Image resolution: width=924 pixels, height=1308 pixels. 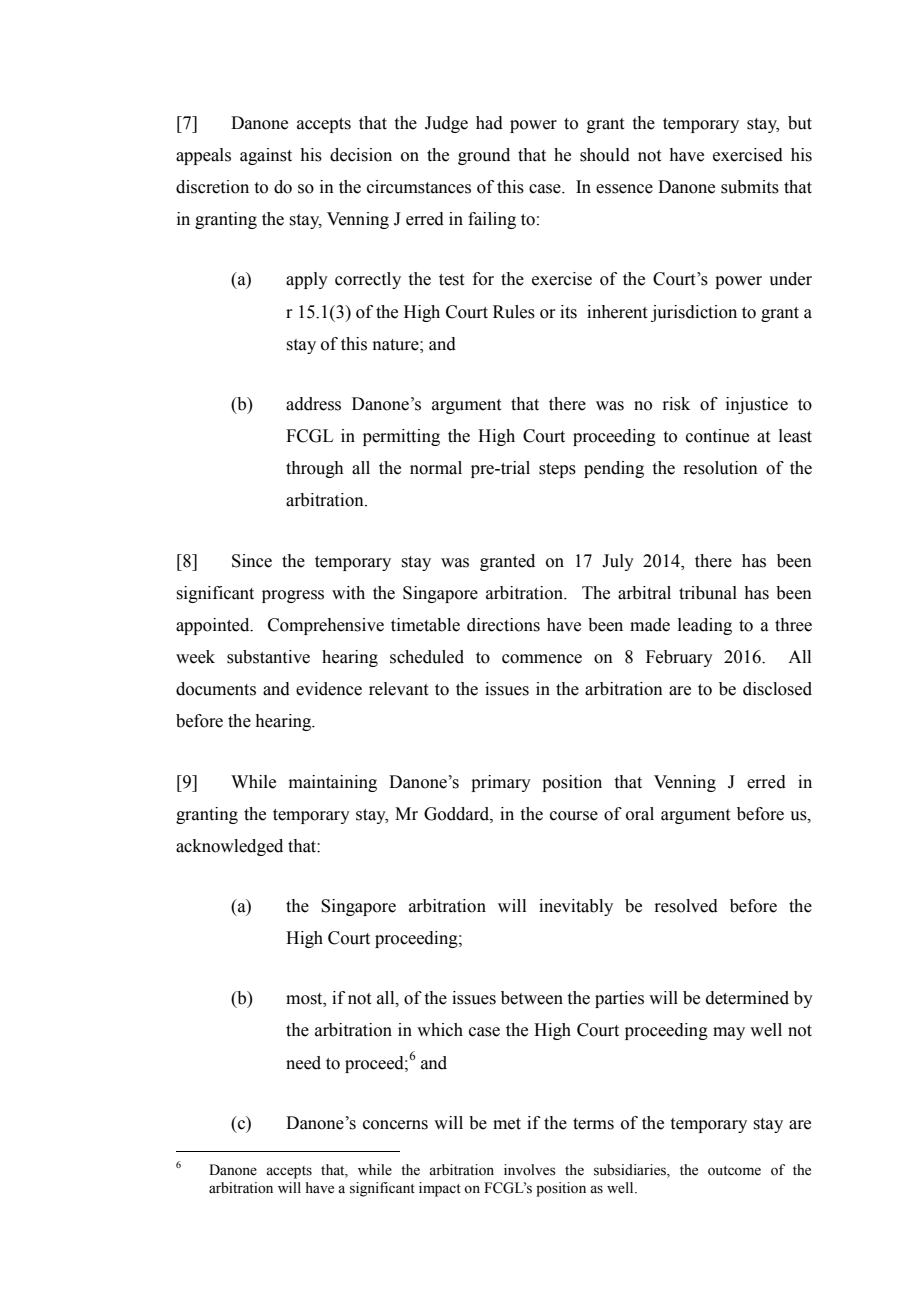 What do you see at coordinates (757, 405) in the document?
I see `injustice` at bounding box center [757, 405].
